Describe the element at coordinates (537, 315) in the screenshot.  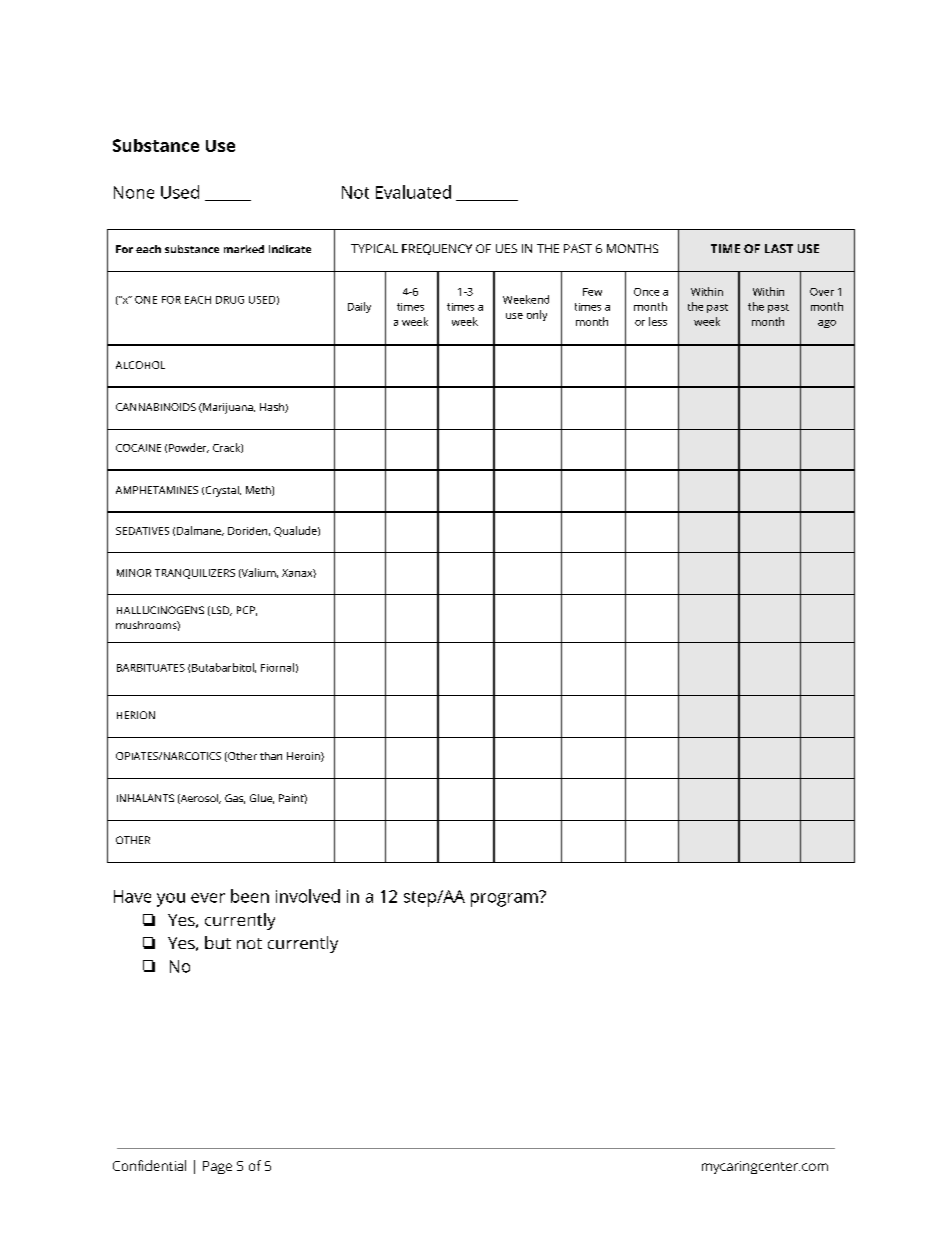
I see `only` at that location.
